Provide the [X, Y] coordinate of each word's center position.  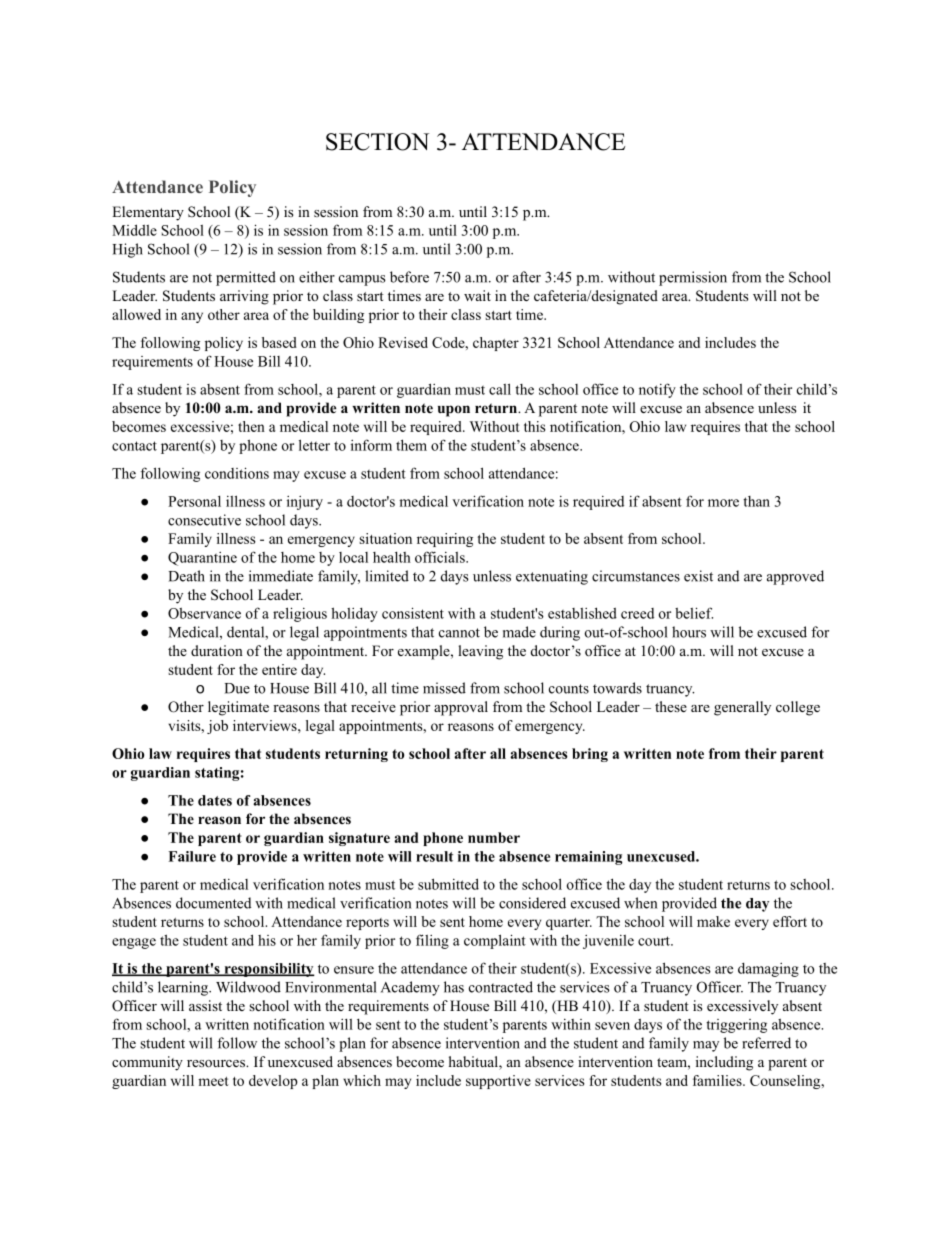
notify [657, 390]
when [640, 903]
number [494, 837]
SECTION [377, 142]
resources [217, 1064]
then [251, 426]
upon [454, 411]
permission [693, 278]
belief [694, 613]
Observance [204, 613]
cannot [459, 633]
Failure [192, 856]
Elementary [148, 213]
